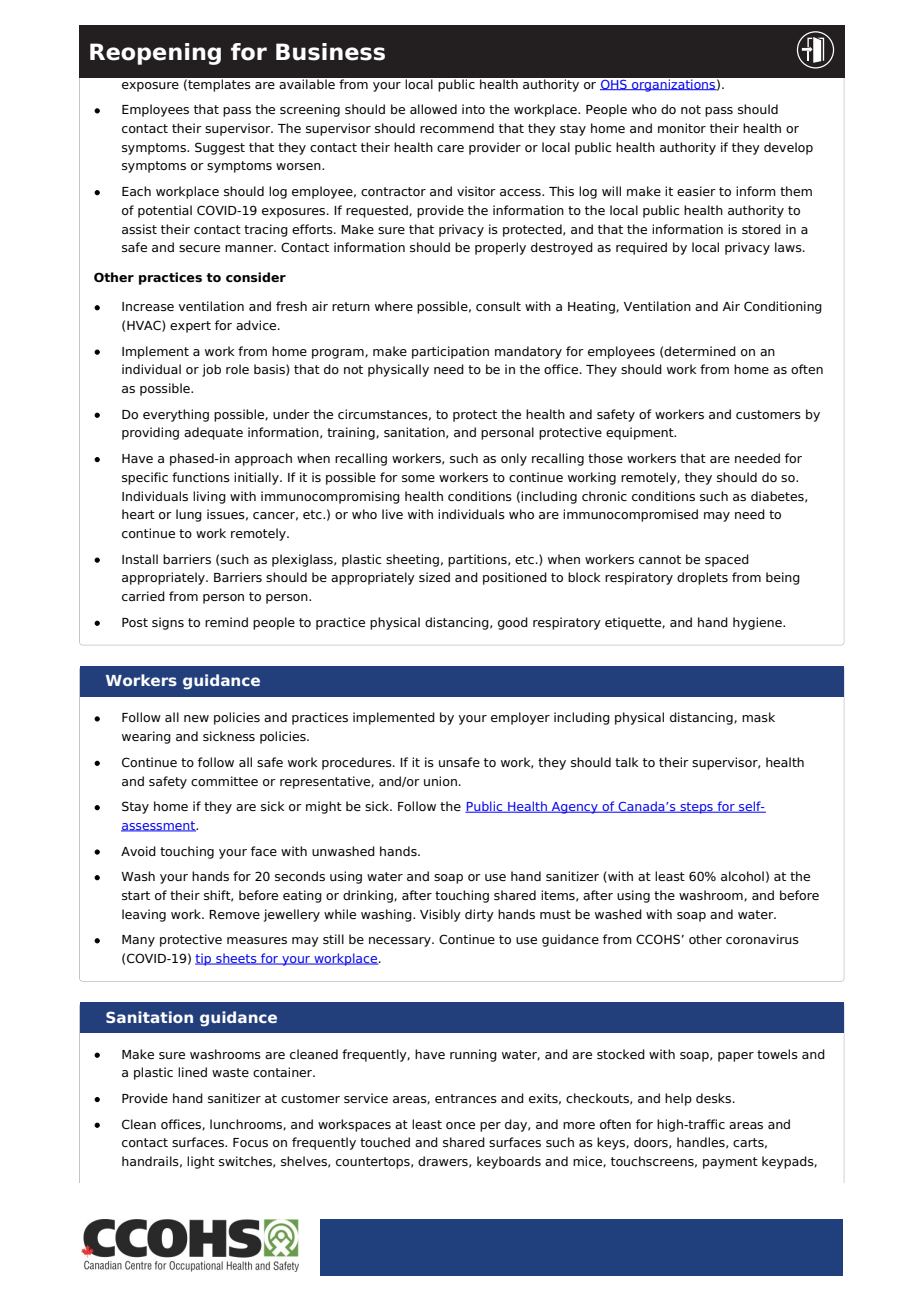  What do you see at coordinates (250, 1142) in the image?
I see `Focus` at bounding box center [250, 1142].
